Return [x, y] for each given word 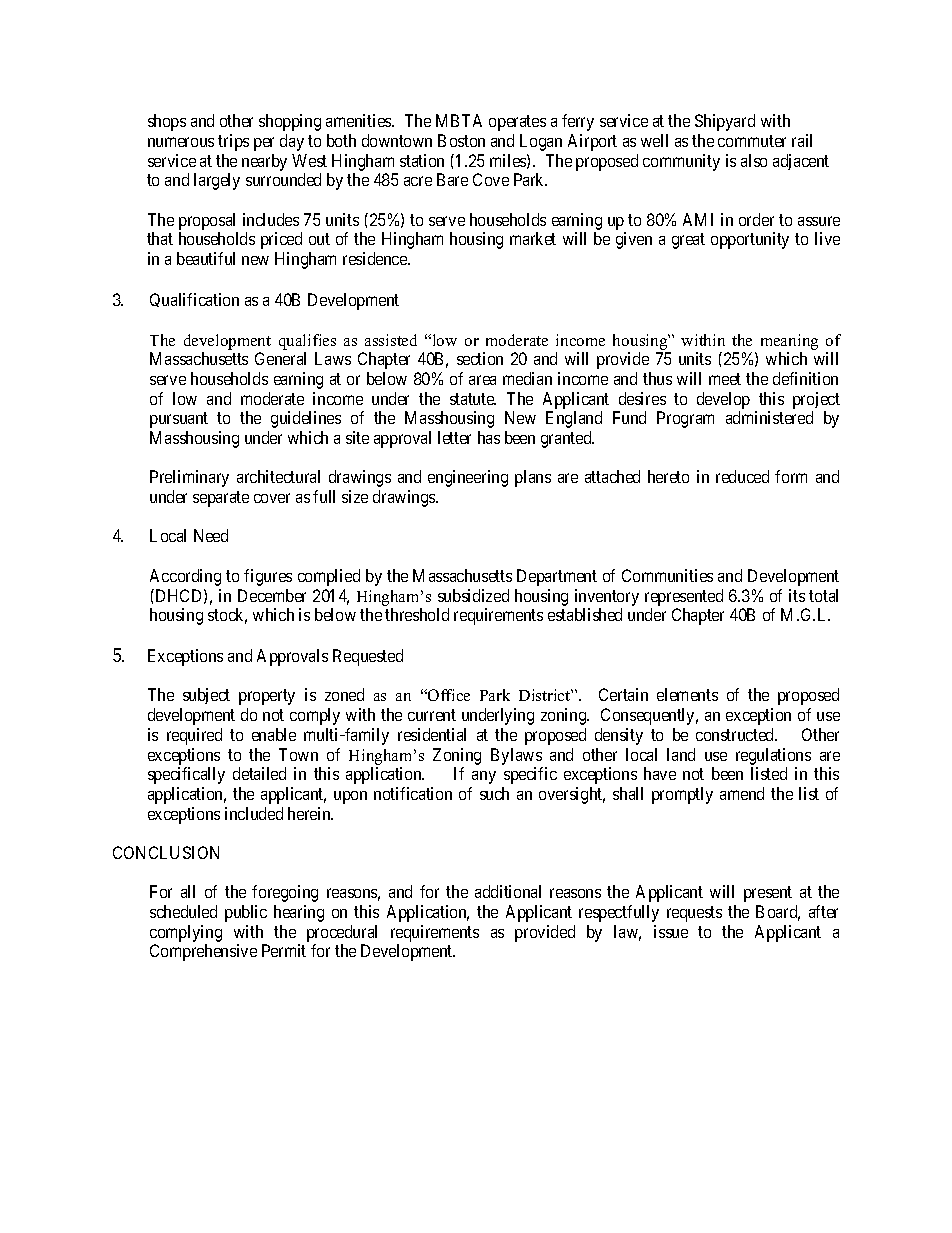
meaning [789, 342]
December [272, 595]
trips [233, 142]
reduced [742, 476]
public [246, 913]
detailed [259, 773]
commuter [752, 141]
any [484, 777]
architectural [278, 476]
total [823, 595]
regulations [773, 756]
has [489, 437]
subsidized [473, 595]
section [480, 358]
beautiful [206, 258]
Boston [461, 140]
